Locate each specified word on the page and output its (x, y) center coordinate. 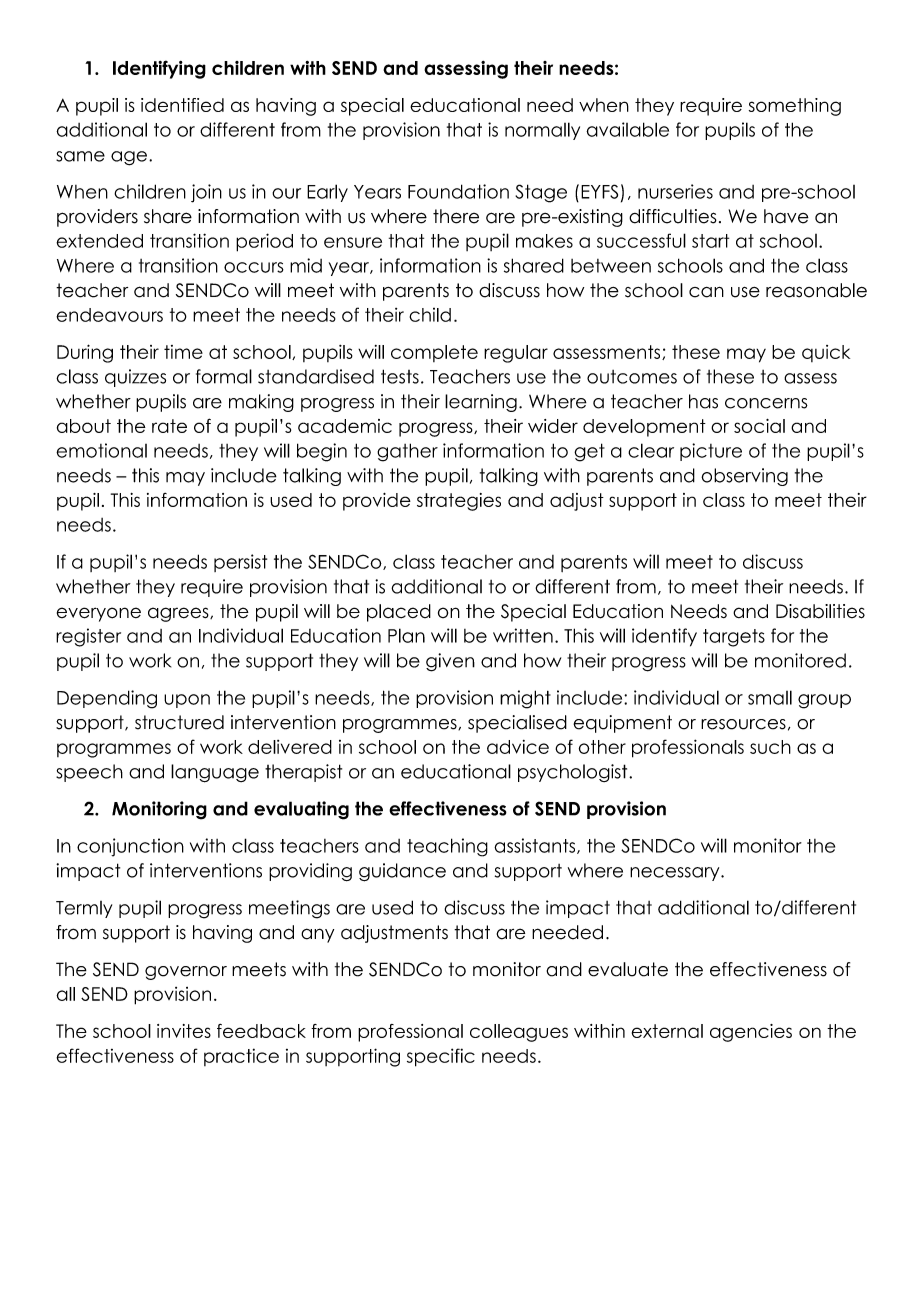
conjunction (130, 847)
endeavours (109, 315)
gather (407, 452)
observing (744, 477)
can (706, 292)
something (795, 107)
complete (434, 353)
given (450, 662)
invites (184, 1031)
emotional (101, 450)
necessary (676, 874)
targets (734, 638)
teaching (447, 847)
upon (187, 701)
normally (542, 131)
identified (182, 105)
